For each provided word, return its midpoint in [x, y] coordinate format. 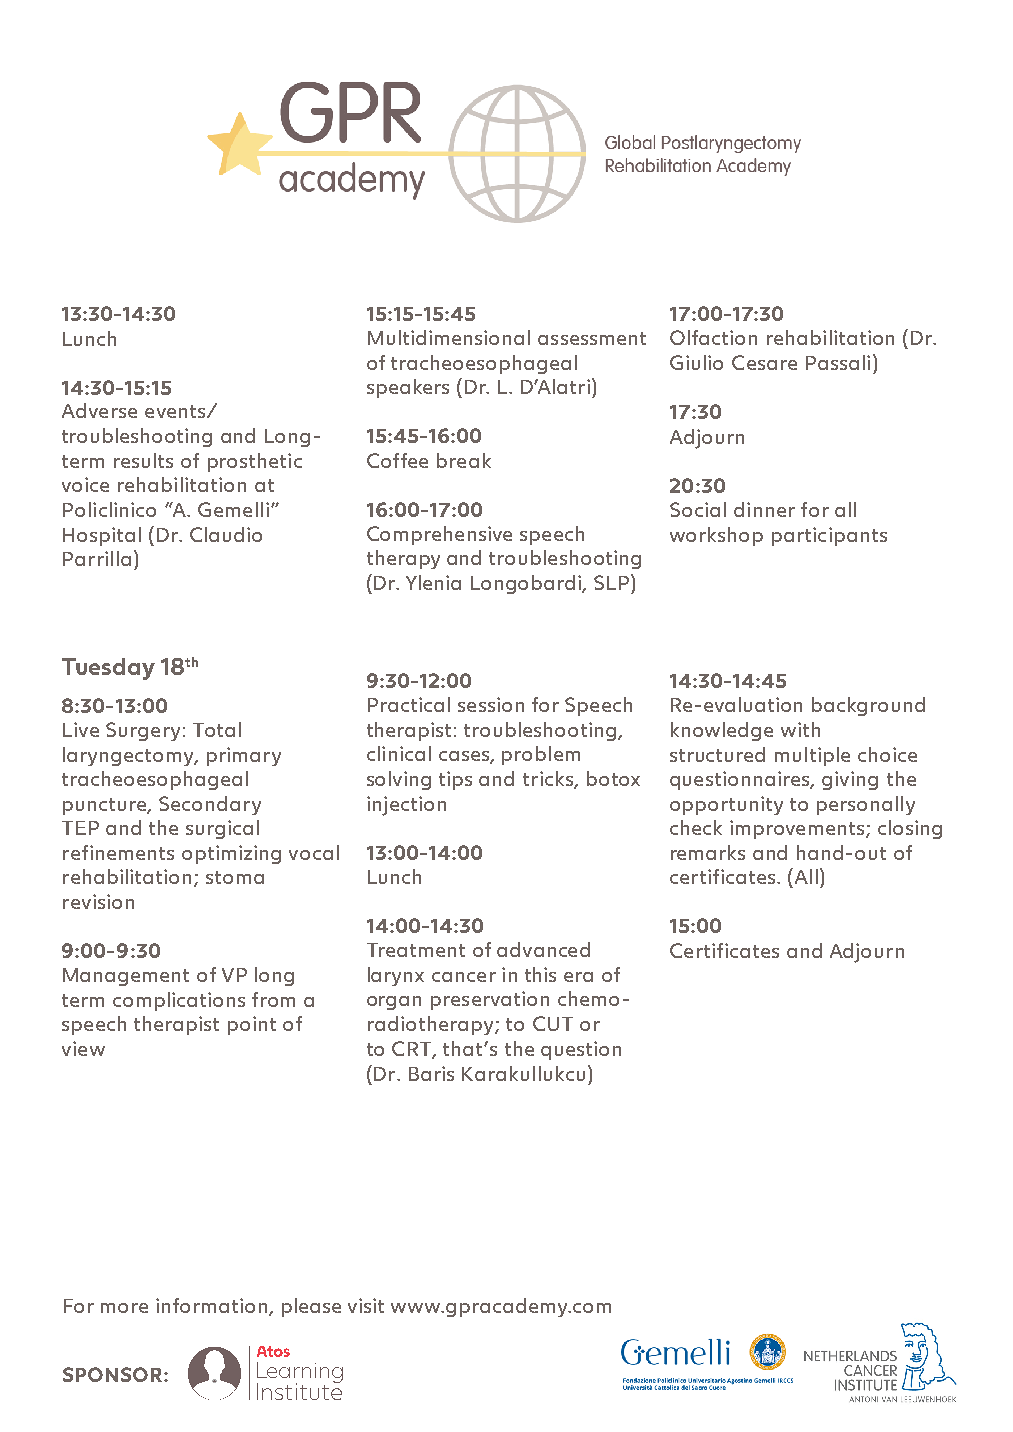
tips [455, 780]
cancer [464, 977]
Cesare [764, 362]
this [540, 974]
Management [126, 977]
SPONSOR [114, 1374]
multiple [812, 756]
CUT [553, 1023]
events [176, 411]
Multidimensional [449, 337]
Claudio [226, 534]
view [83, 1048]
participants [829, 536]
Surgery [143, 731]
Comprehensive [439, 535]
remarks [708, 852]
